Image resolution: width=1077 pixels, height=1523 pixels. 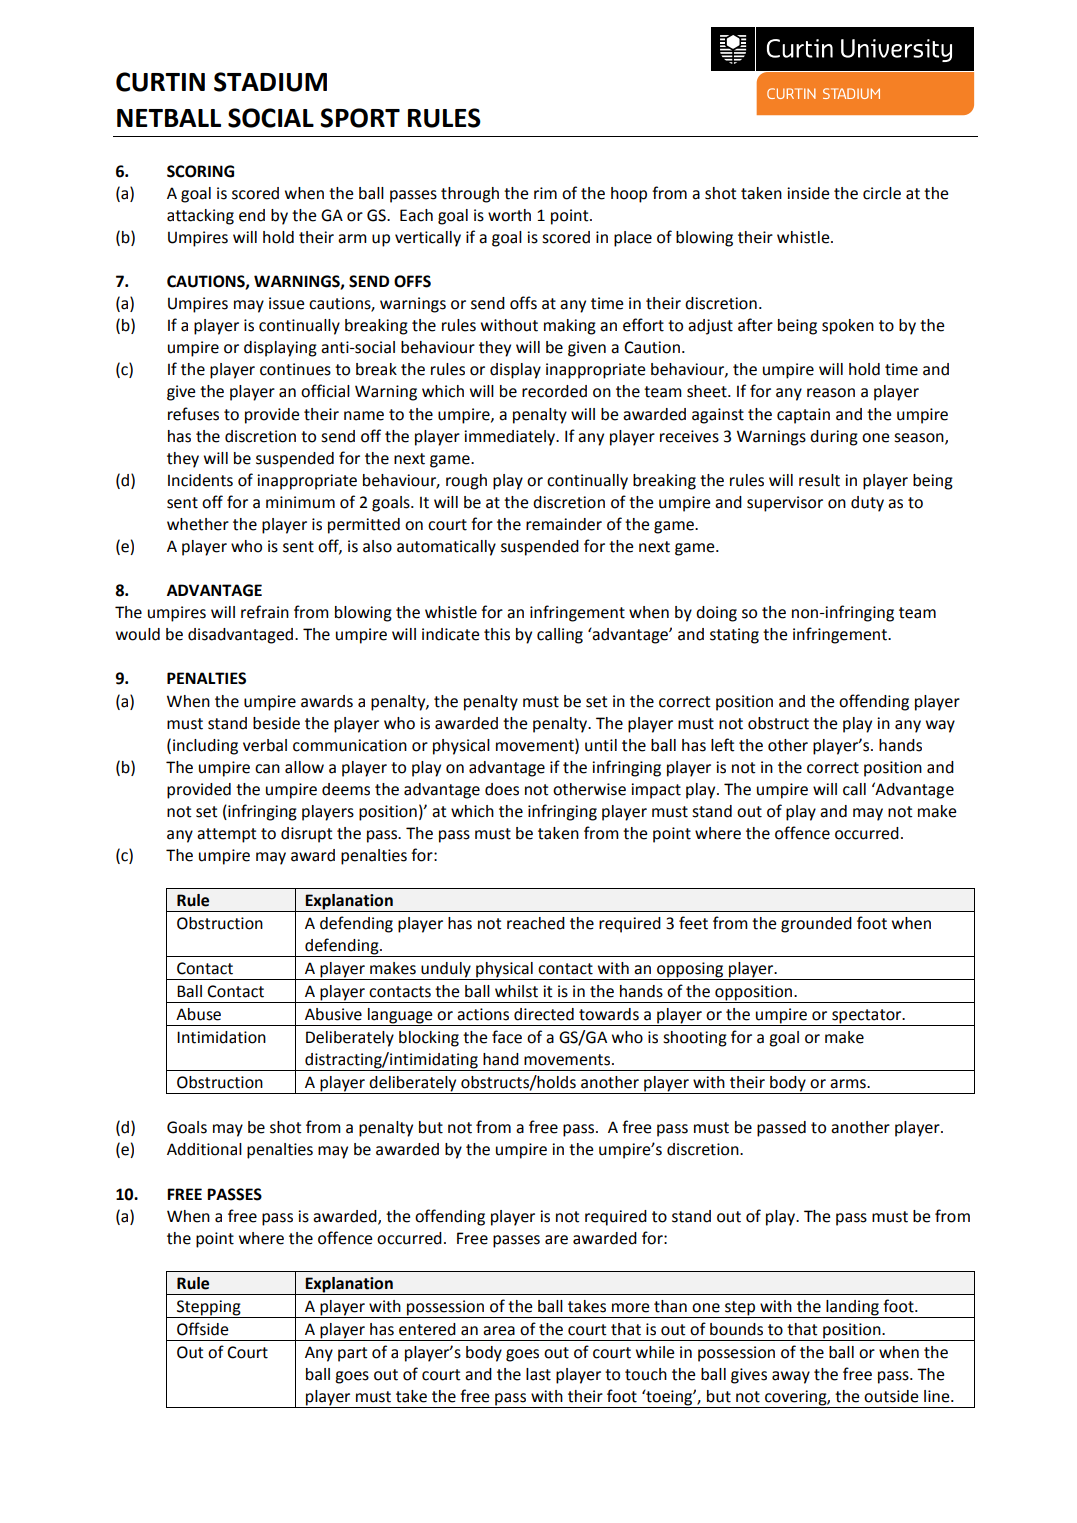 What do you see at coordinates (816, 925) in the image?
I see `grounded` at bounding box center [816, 925].
